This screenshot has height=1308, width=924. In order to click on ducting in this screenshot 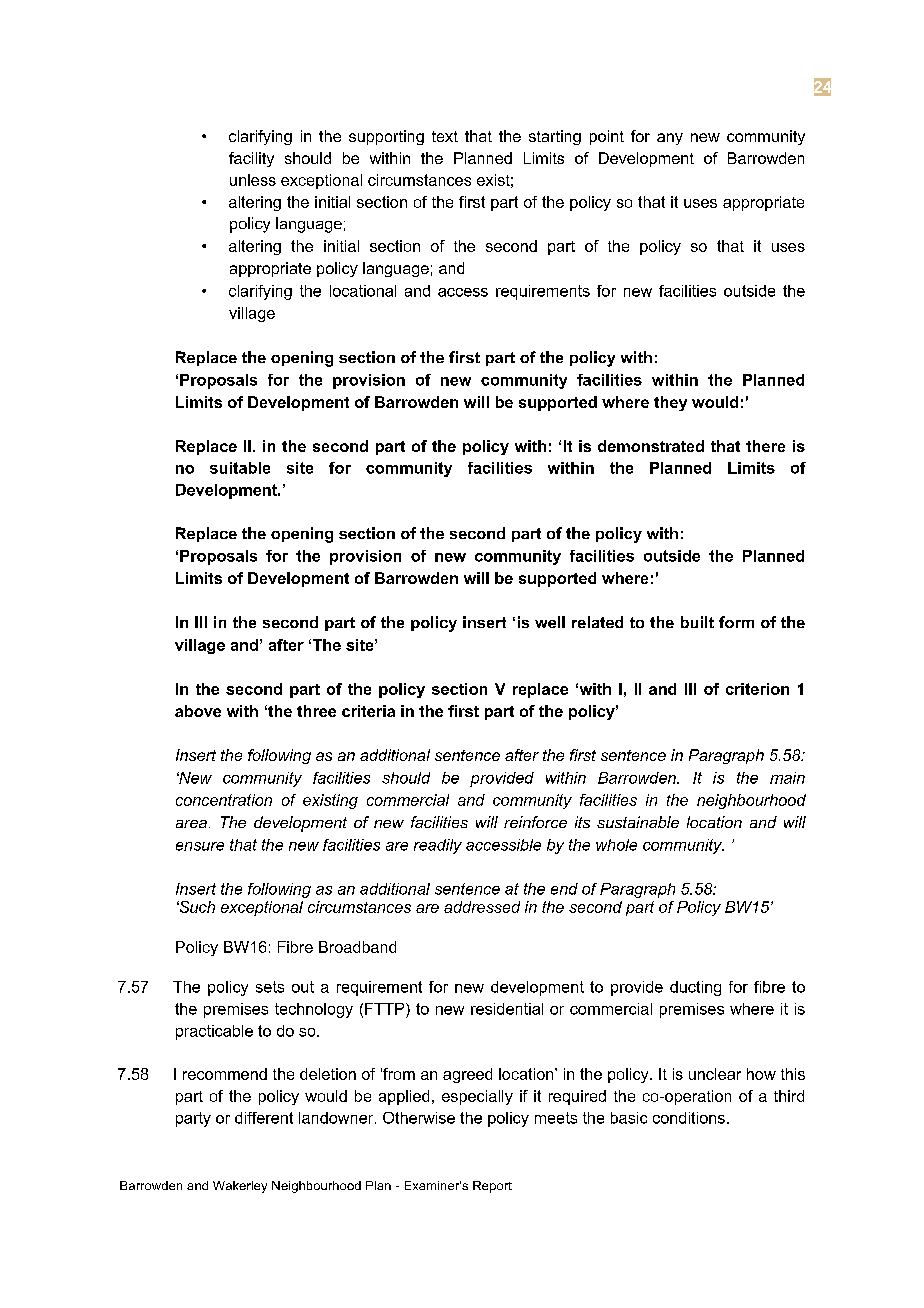, I will do `click(695, 988)`.
